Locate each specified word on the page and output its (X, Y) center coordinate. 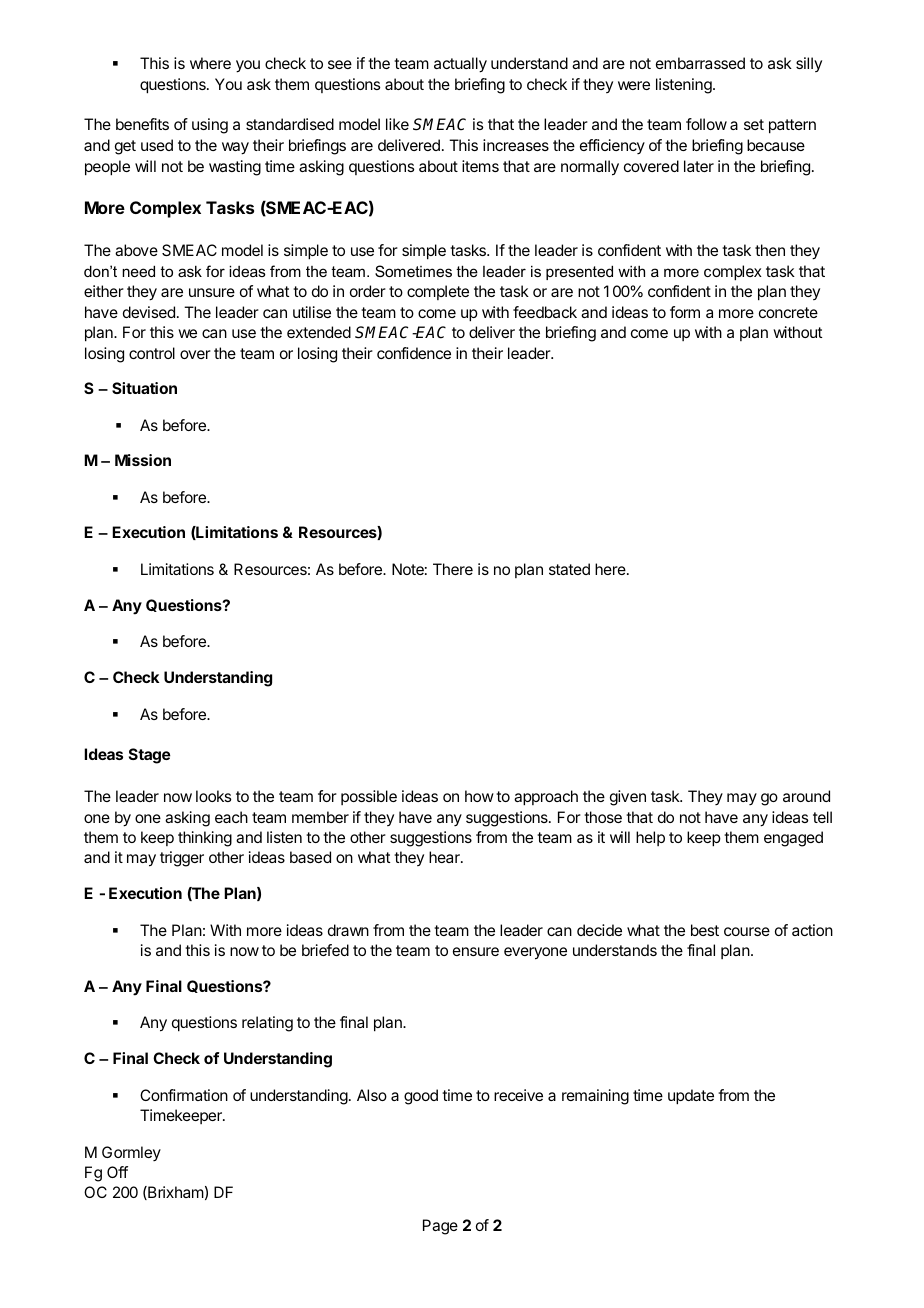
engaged (793, 839)
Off (117, 1172)
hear (445, 857)
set (754, 124)
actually (460, 65)
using (210, 126)
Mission (143, 460)
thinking (205, 839)
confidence (414, 353)
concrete (788, 312)
